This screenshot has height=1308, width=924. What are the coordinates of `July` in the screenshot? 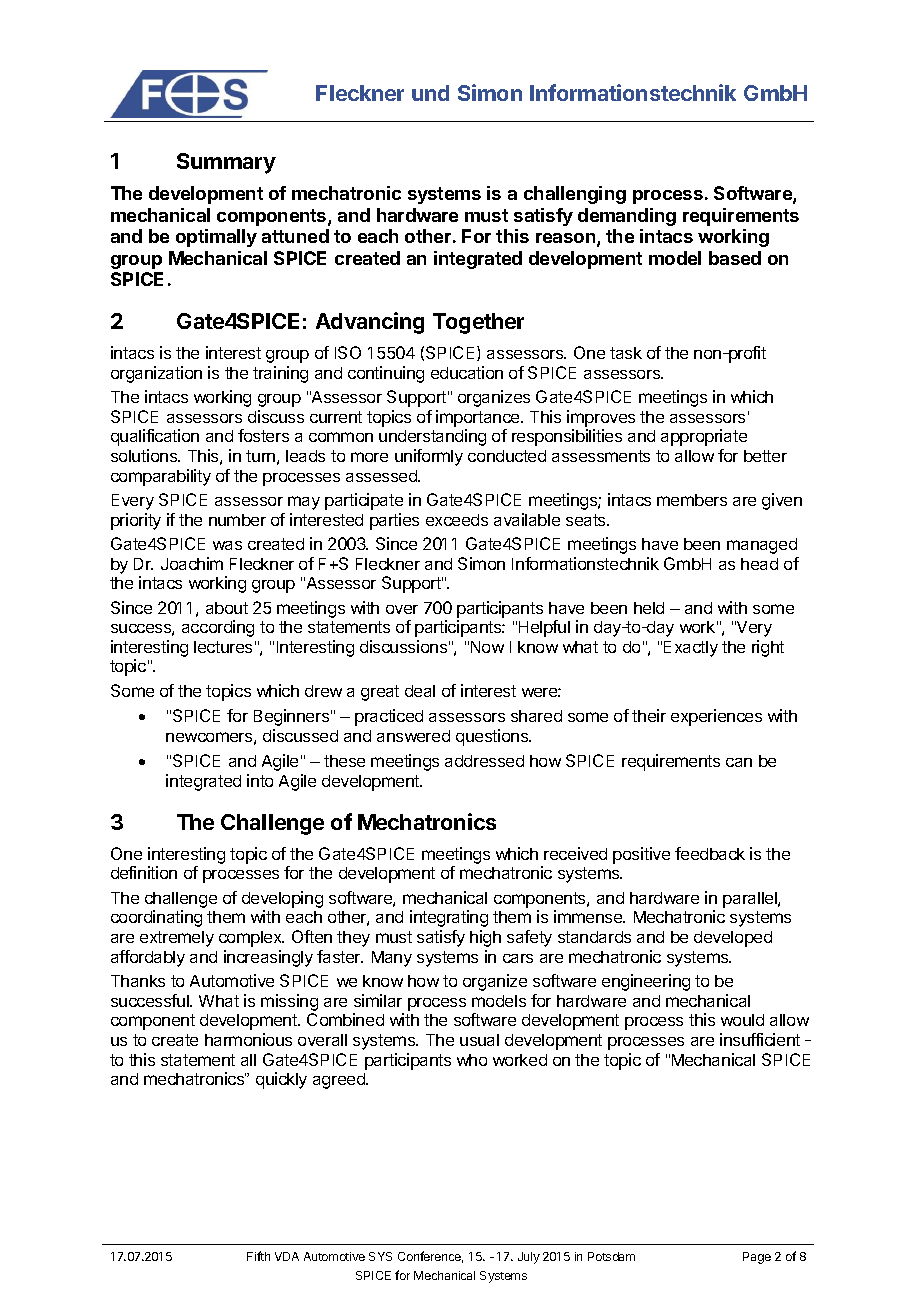 It's located at (529, 1258).
